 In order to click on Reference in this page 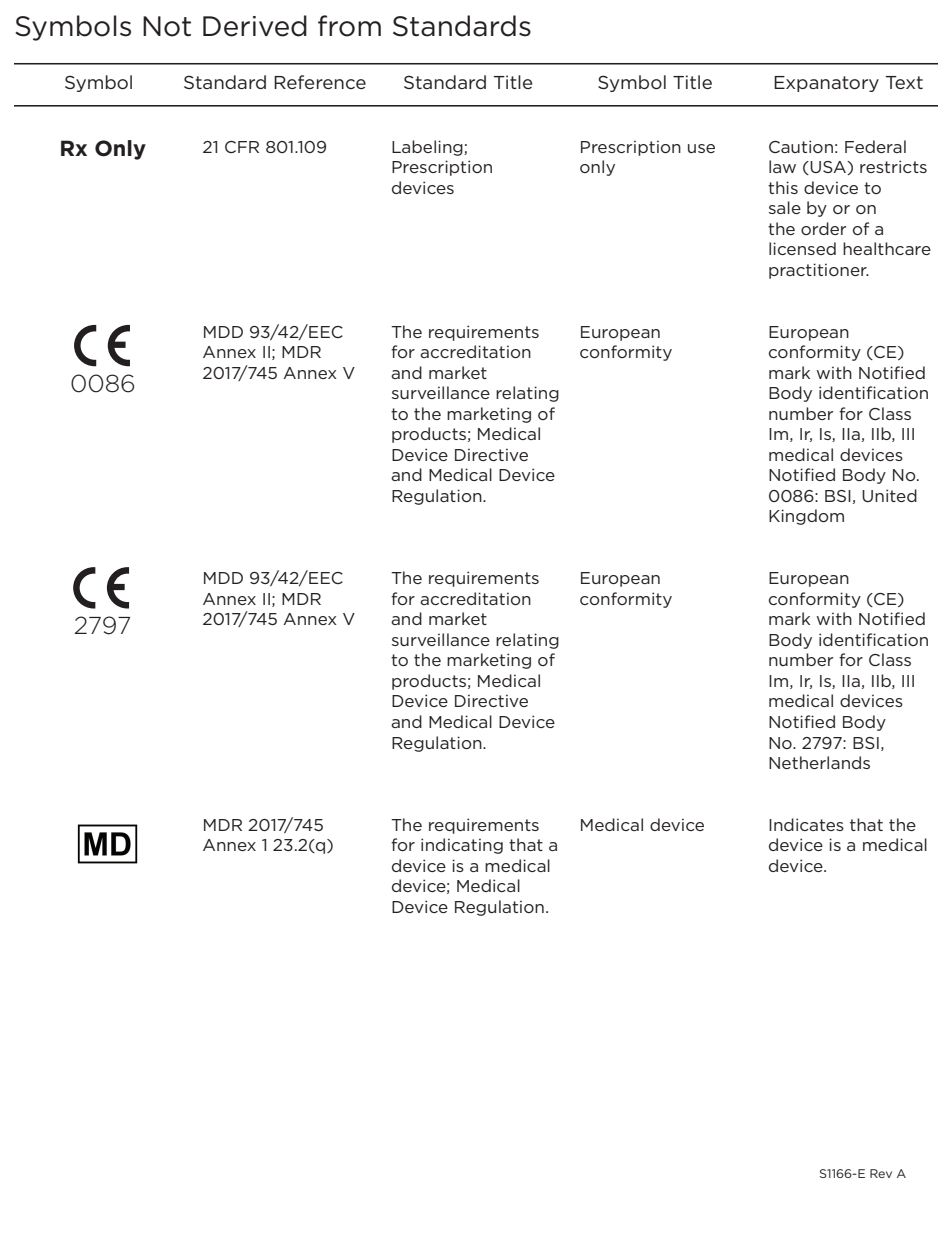, I will do `click(320, 82)`.
